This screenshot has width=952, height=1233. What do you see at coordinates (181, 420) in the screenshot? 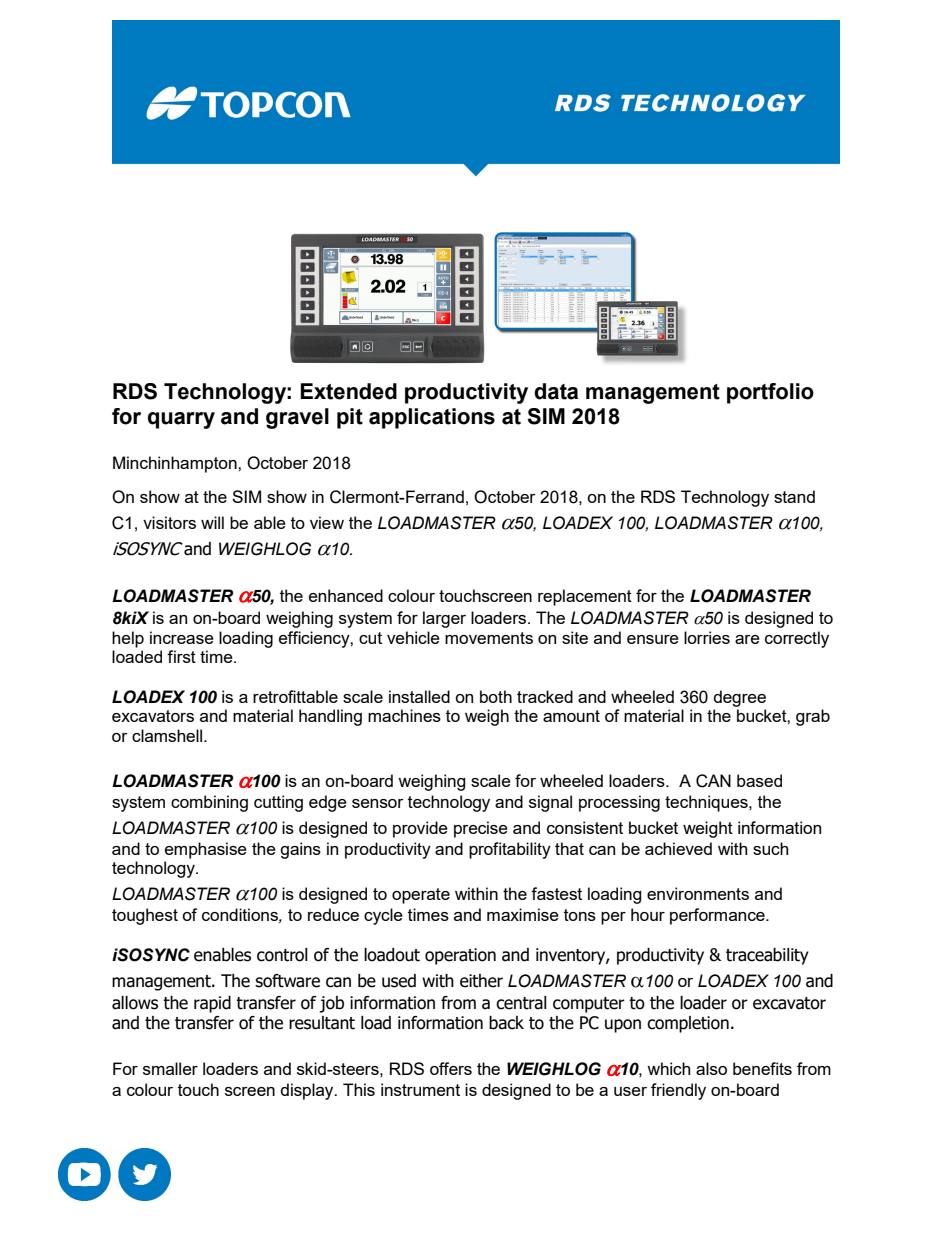
I see `quarry` at bounding box center [181, 420].
